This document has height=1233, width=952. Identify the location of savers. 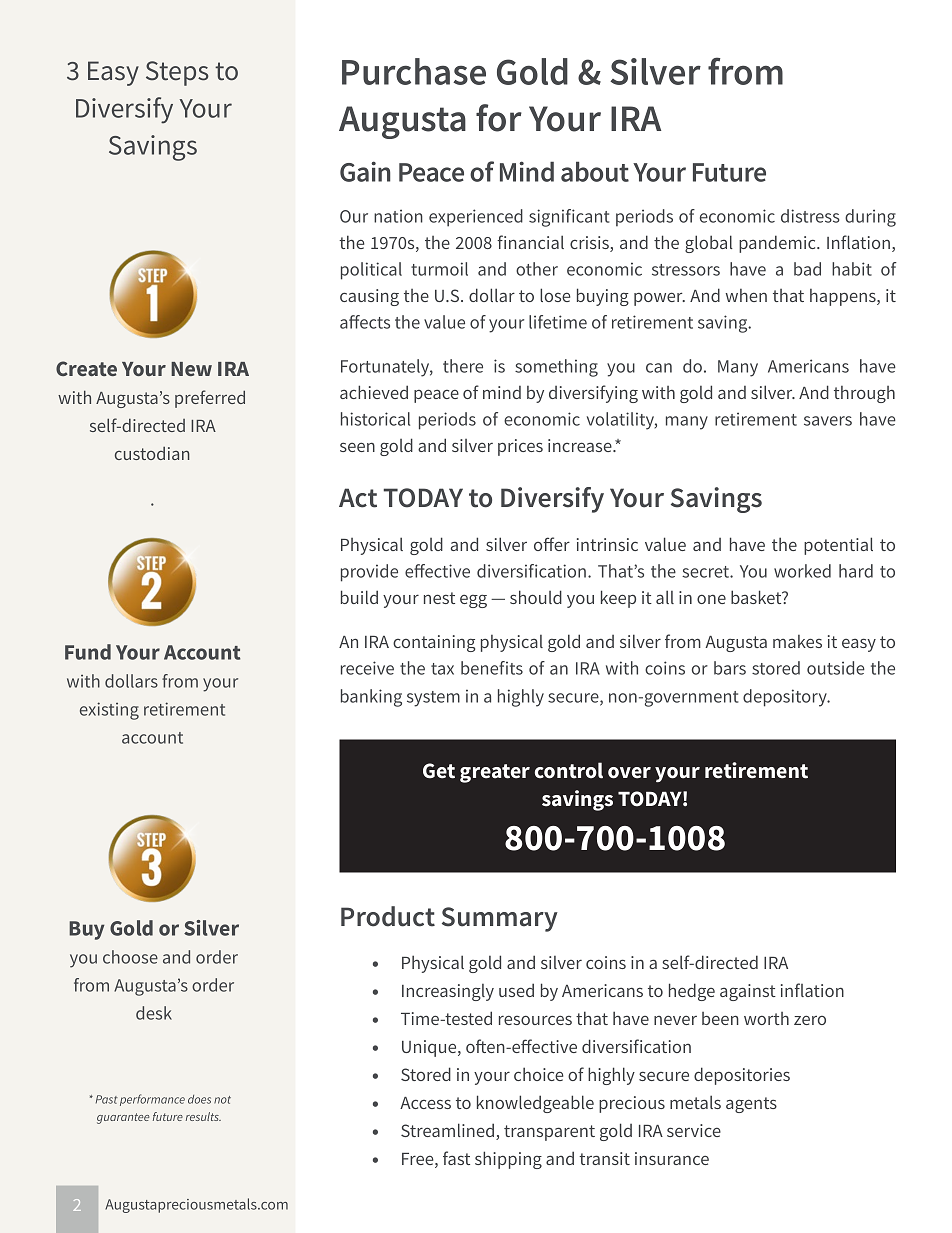
(828, 421).
